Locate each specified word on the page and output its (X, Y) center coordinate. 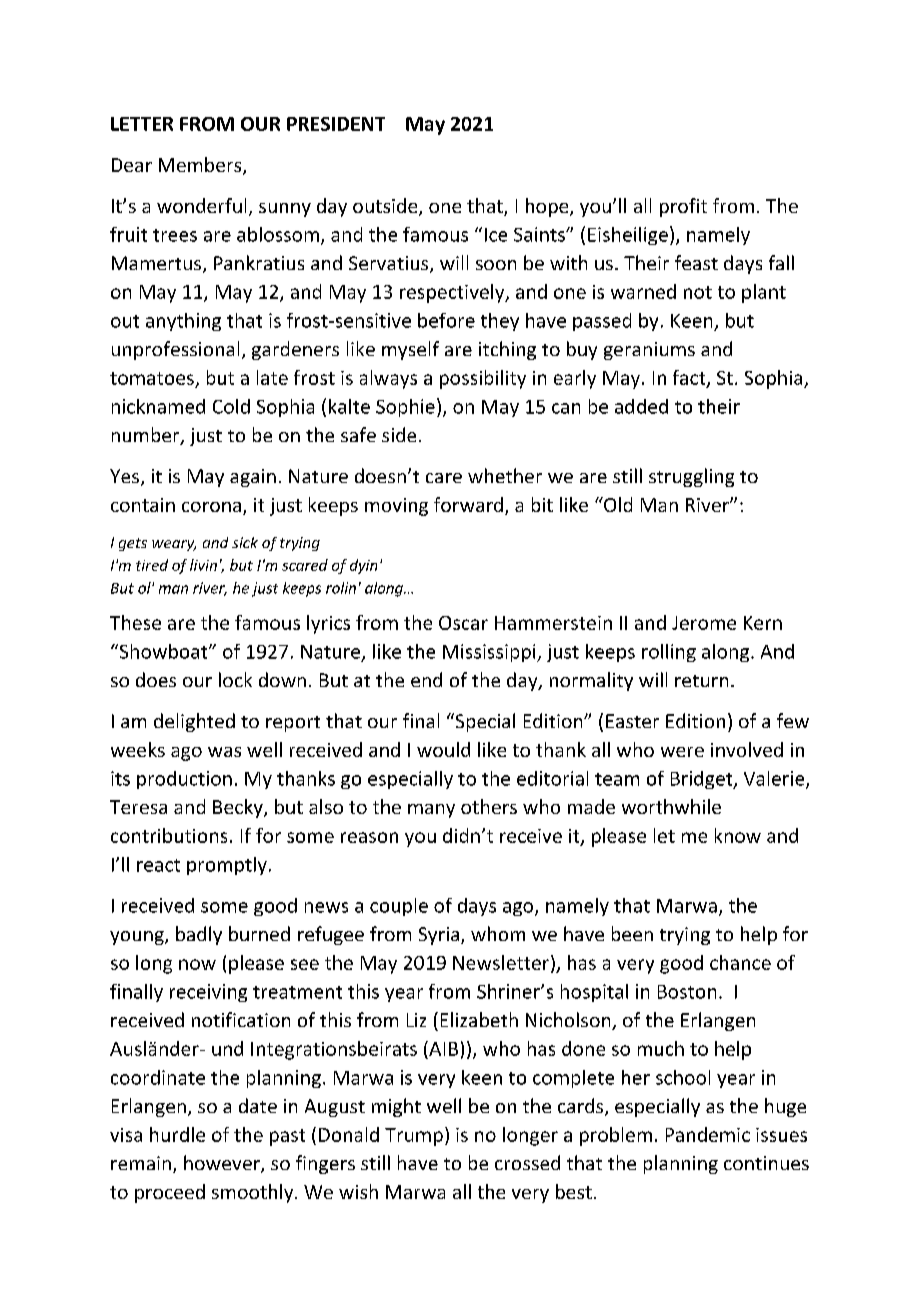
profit (683, 207)
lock (235, 679)
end (426, 679)
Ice (496, 235)
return (701, 681)
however (223, 1164)
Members (201, 166)
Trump (414, 1137)
